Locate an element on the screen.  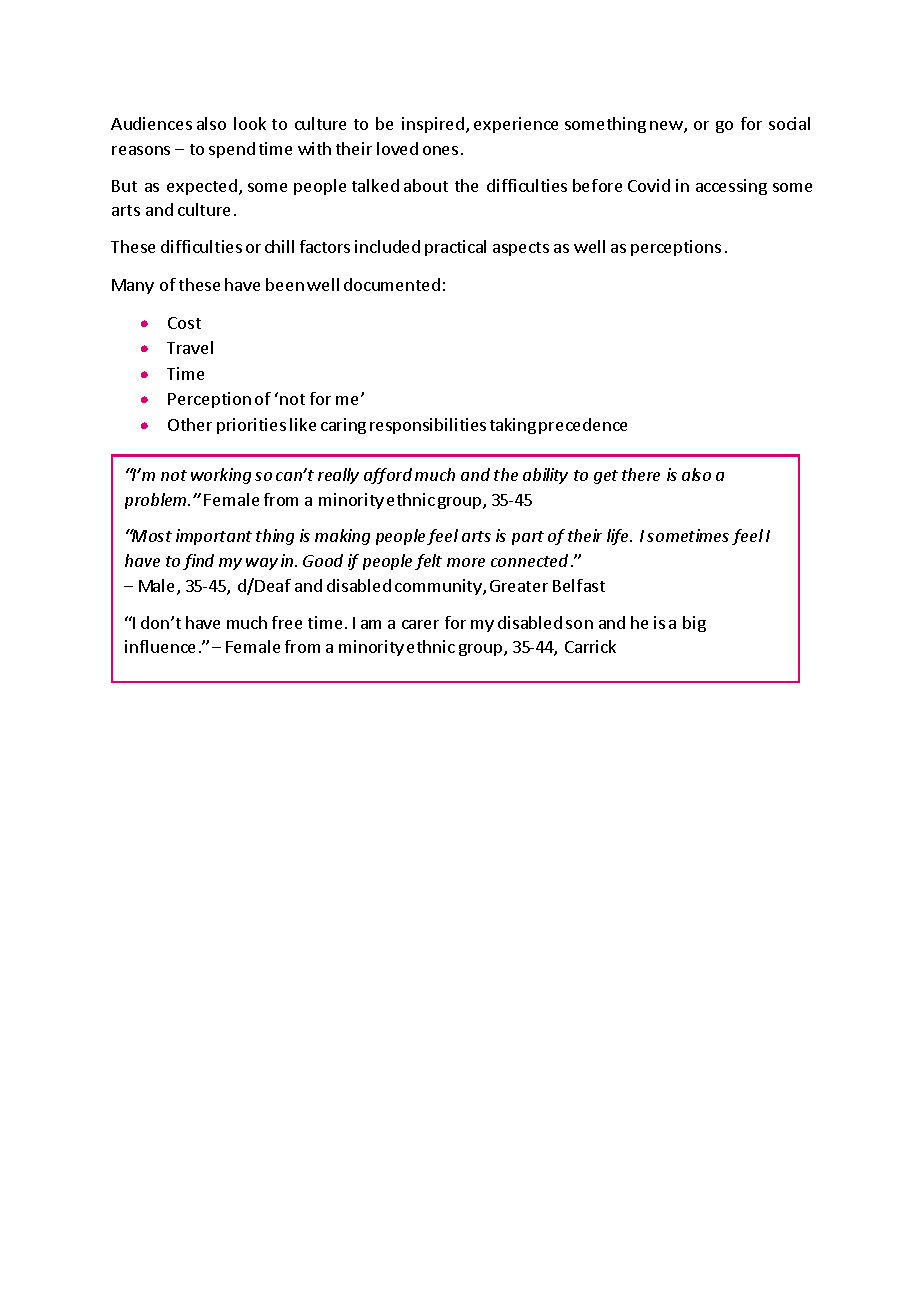
precedence is located at coordinates (583, 426).
